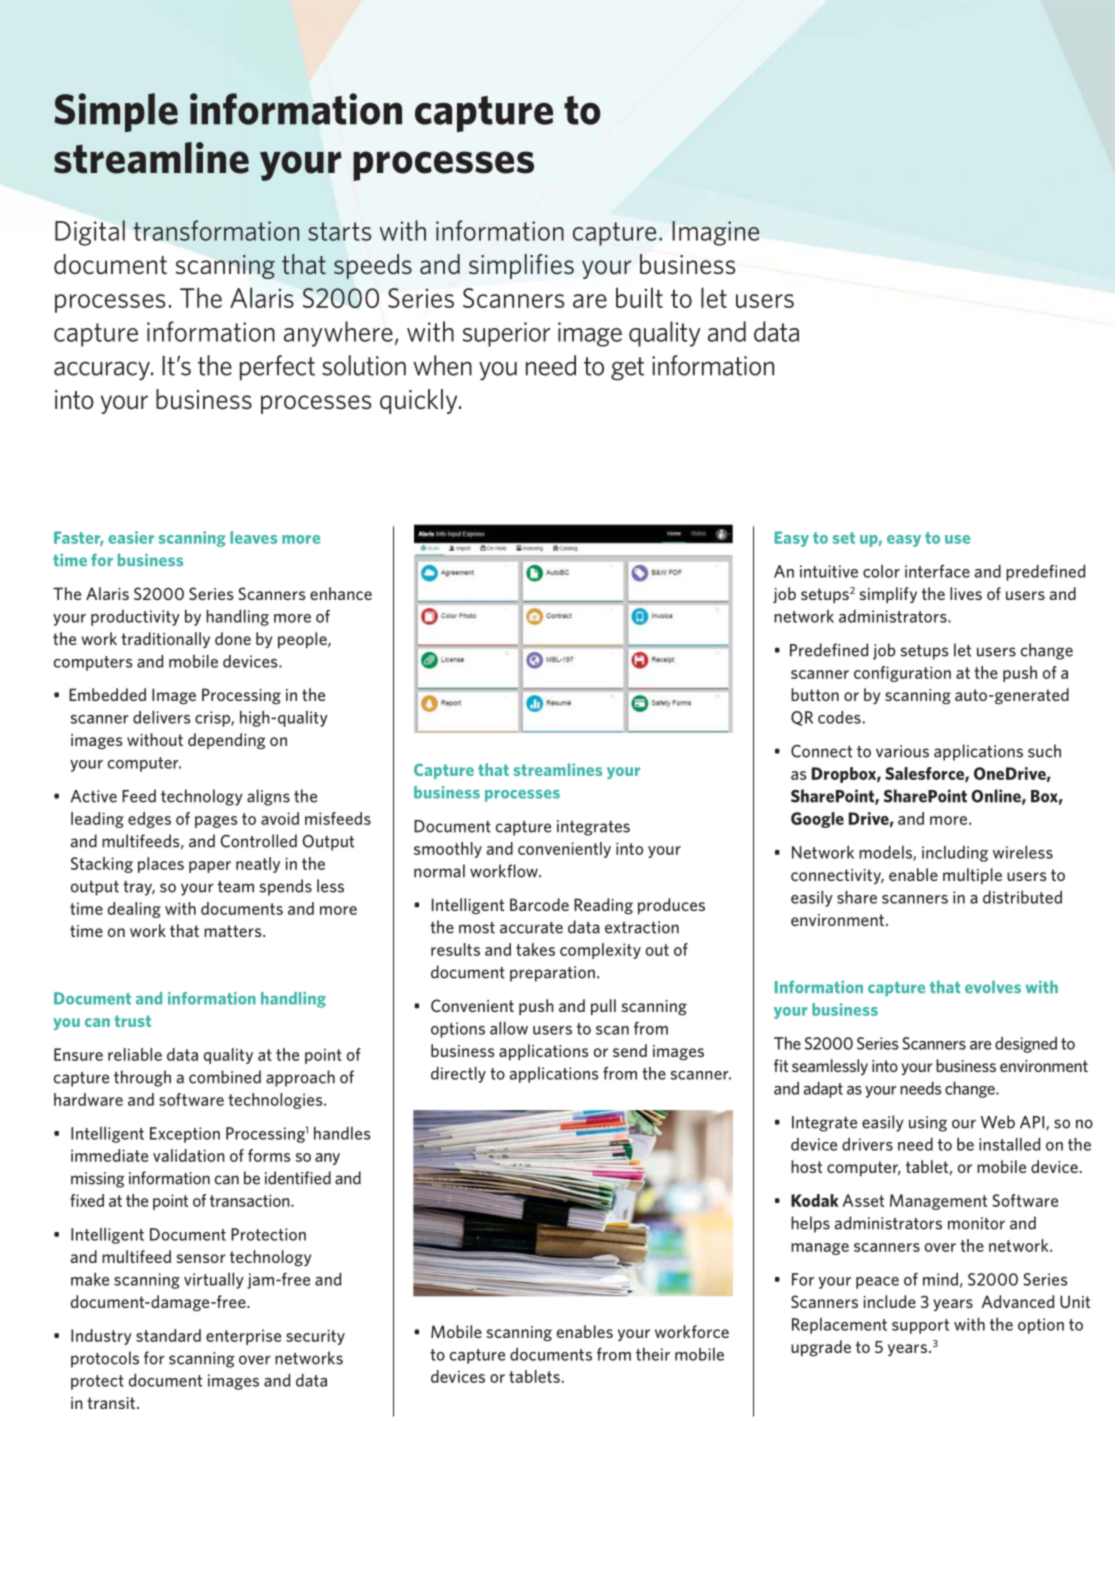  Describe the element at coordinates (603, 906) in the screenshot. I see `Reading` at that location.
